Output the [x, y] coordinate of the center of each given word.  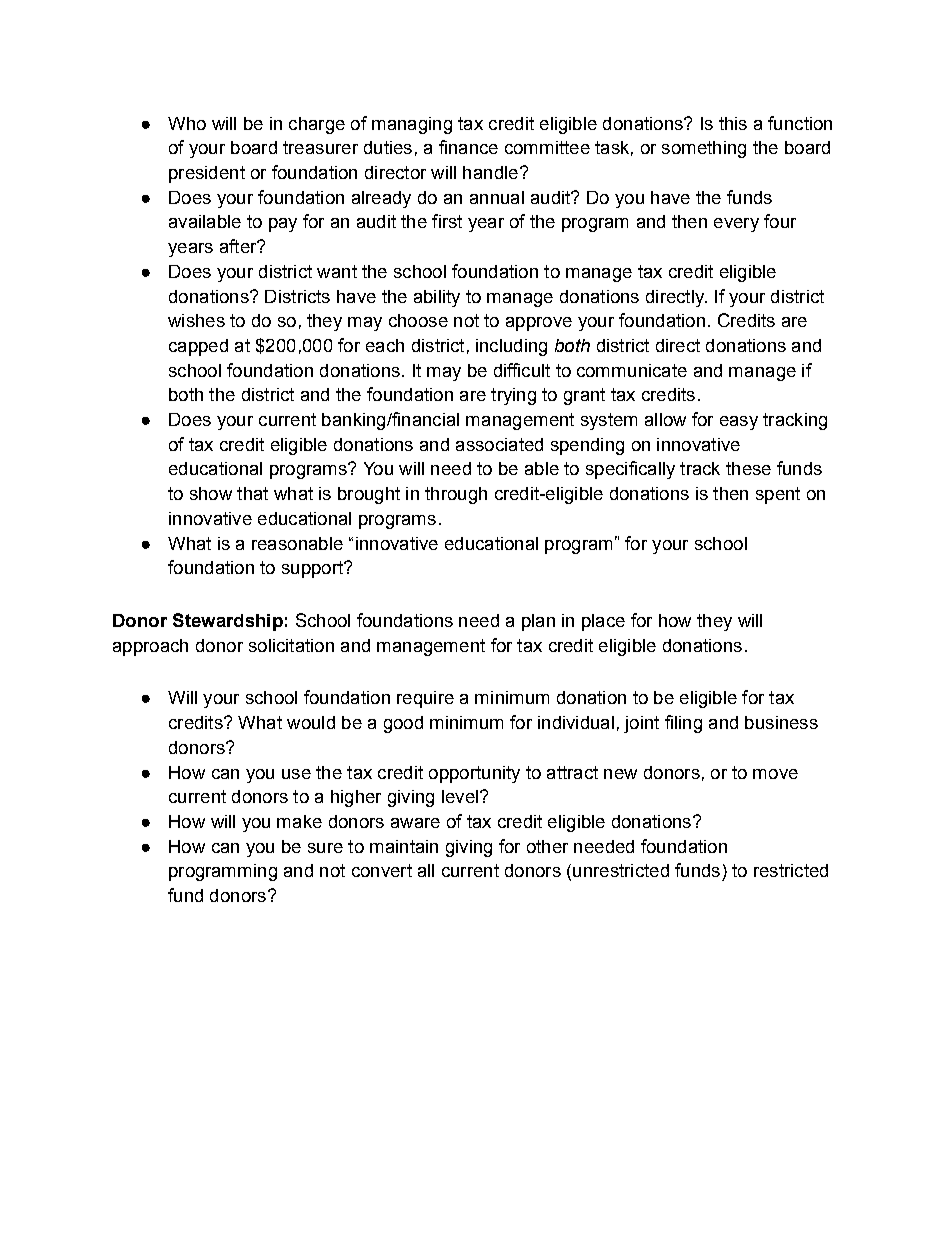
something [704, 149]
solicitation [291, 645]
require [425, 699]
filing [683, 724]
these [748, 468]
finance [468, 147]
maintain [404, 846]
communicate [632, 370]
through [456, 495]
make [299, 821]
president [207, 174]
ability [437, 298]
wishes [196, 320]
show [211, 493]
